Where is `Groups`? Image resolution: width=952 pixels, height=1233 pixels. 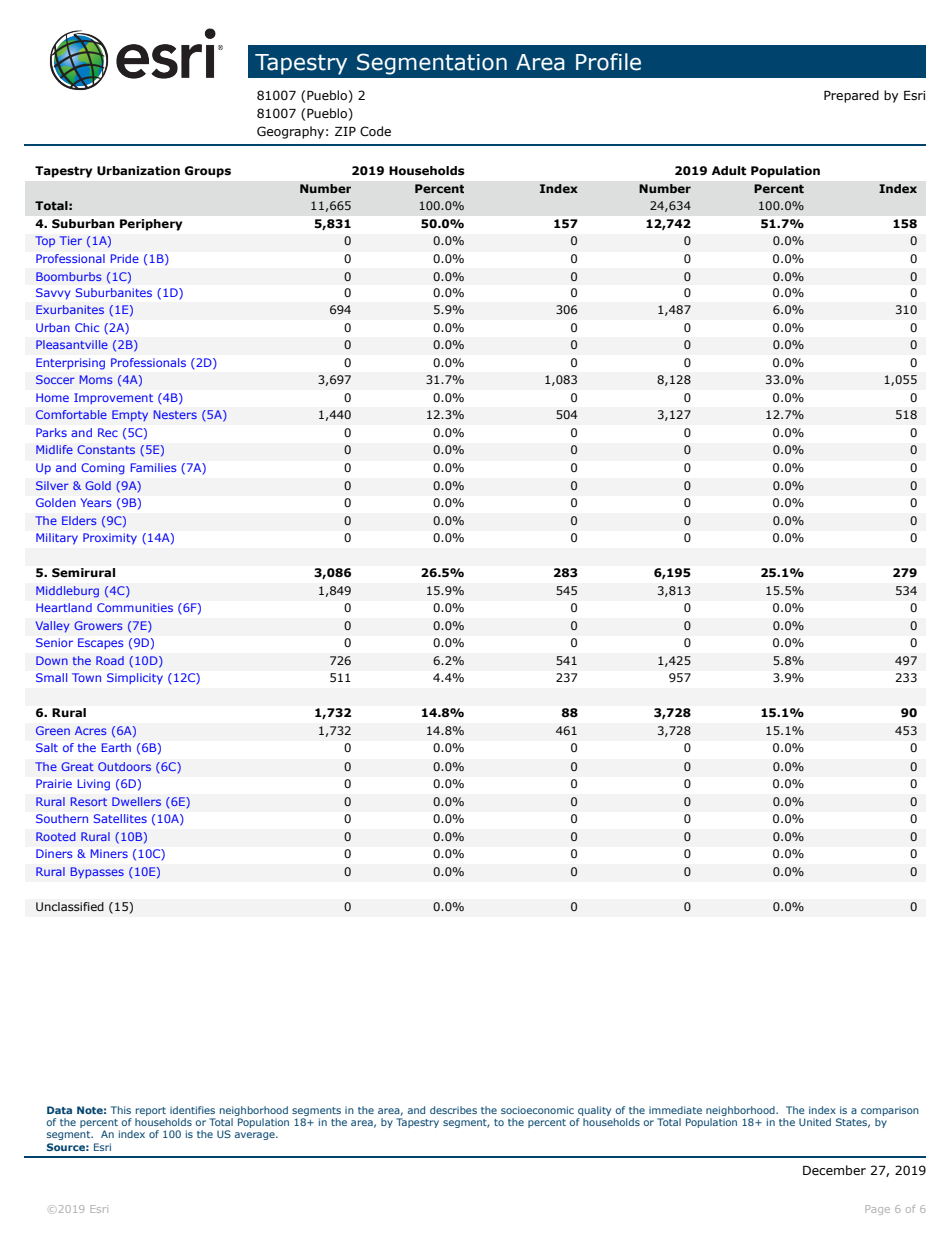
Groups is located at coordinates (208, 172).
